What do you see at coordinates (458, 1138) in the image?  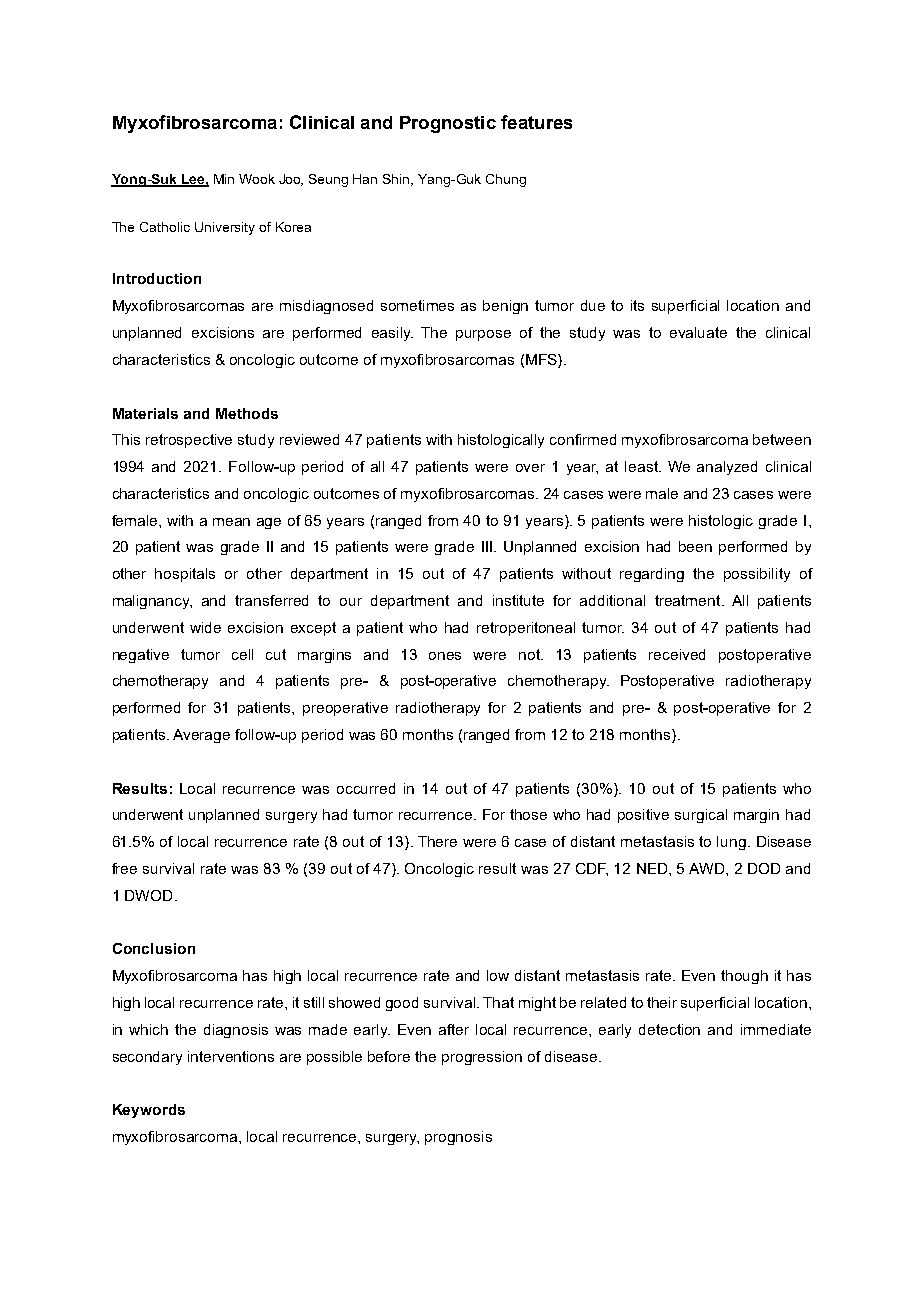 I see `prognosis` at bounding box center [458, 1138].
